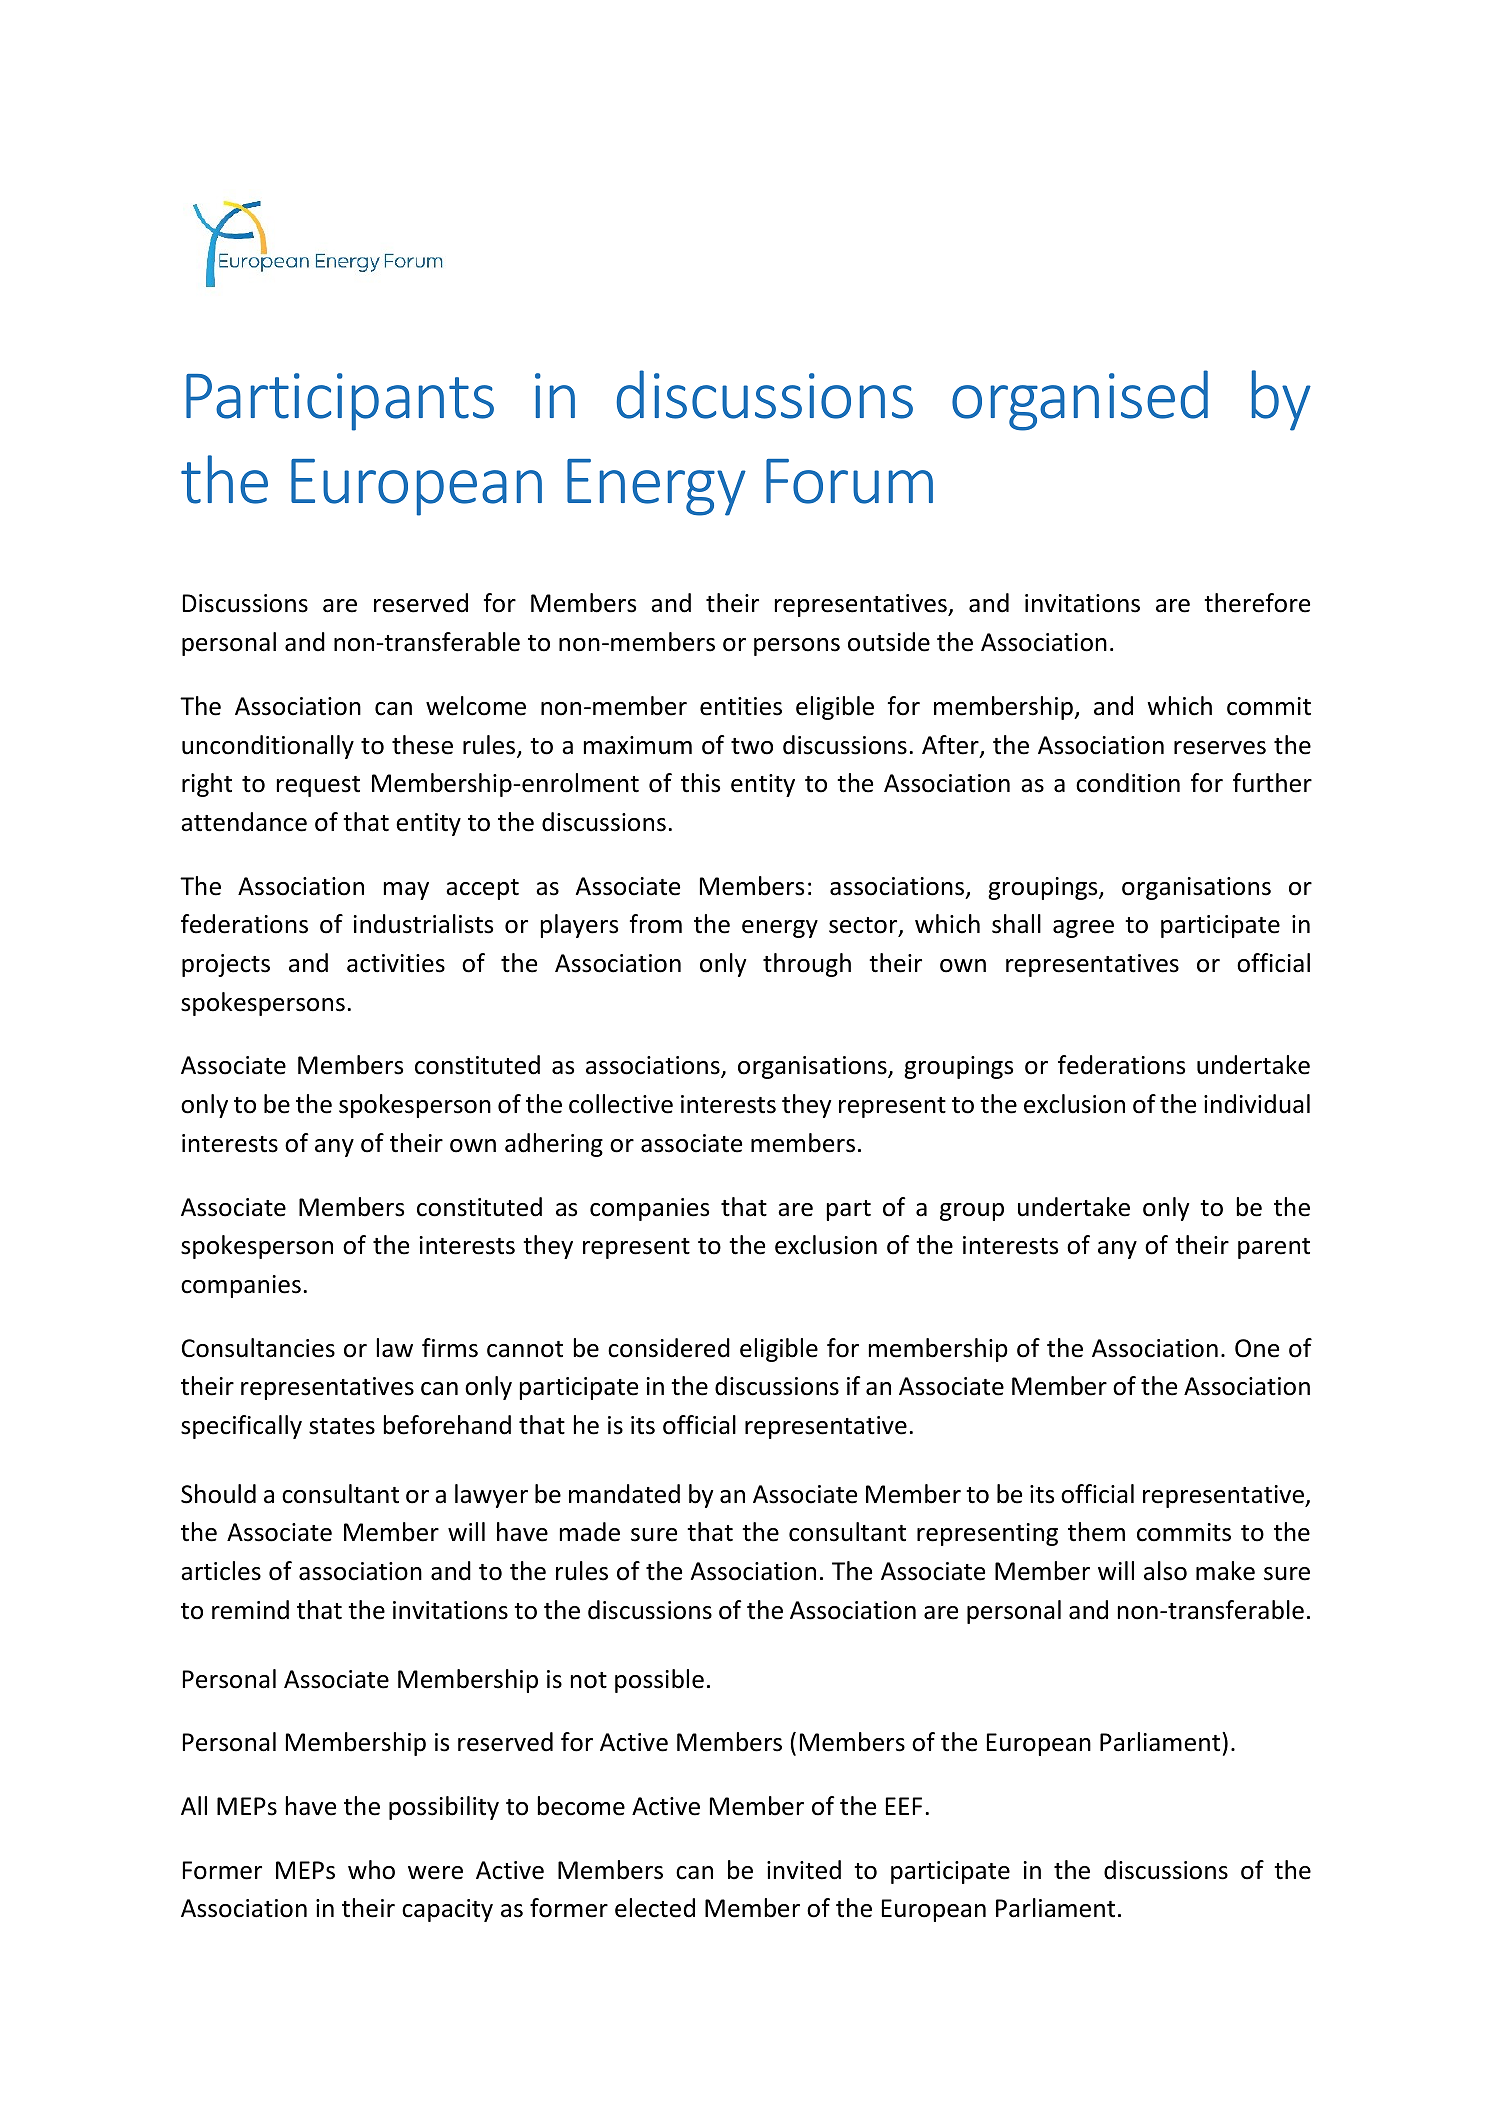  What do you see at coordinates (250, 1610) in the page?
I see `remind` at bounding box center [250, 1610].
